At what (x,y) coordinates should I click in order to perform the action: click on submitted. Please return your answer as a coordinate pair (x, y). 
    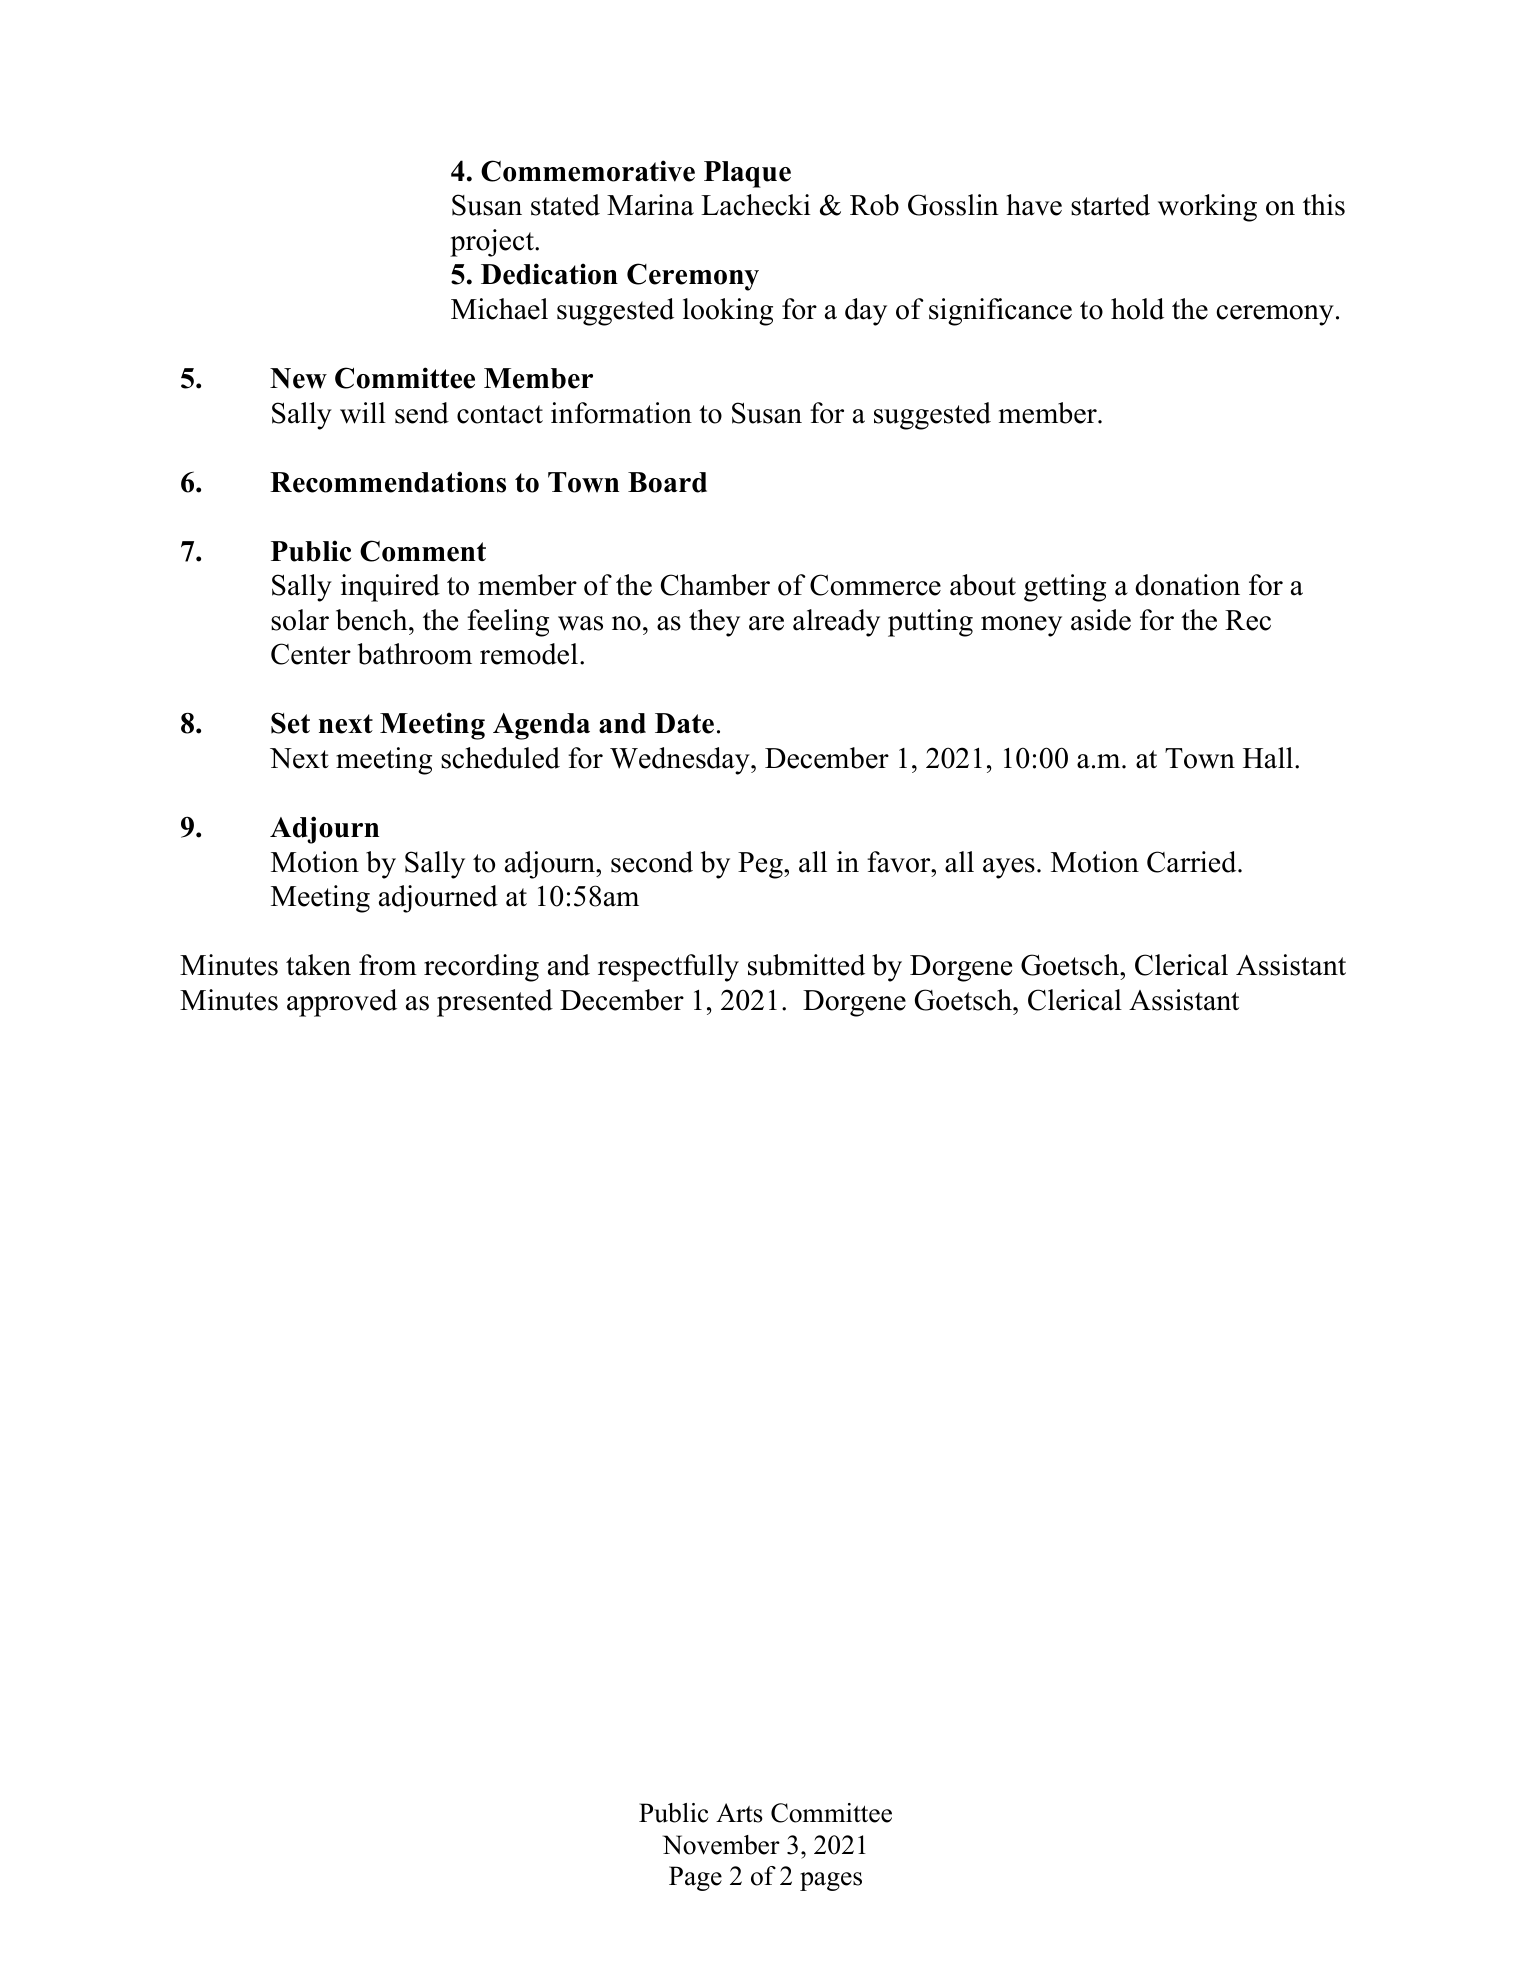
    Looking at the image, I should click on (806, 965).
